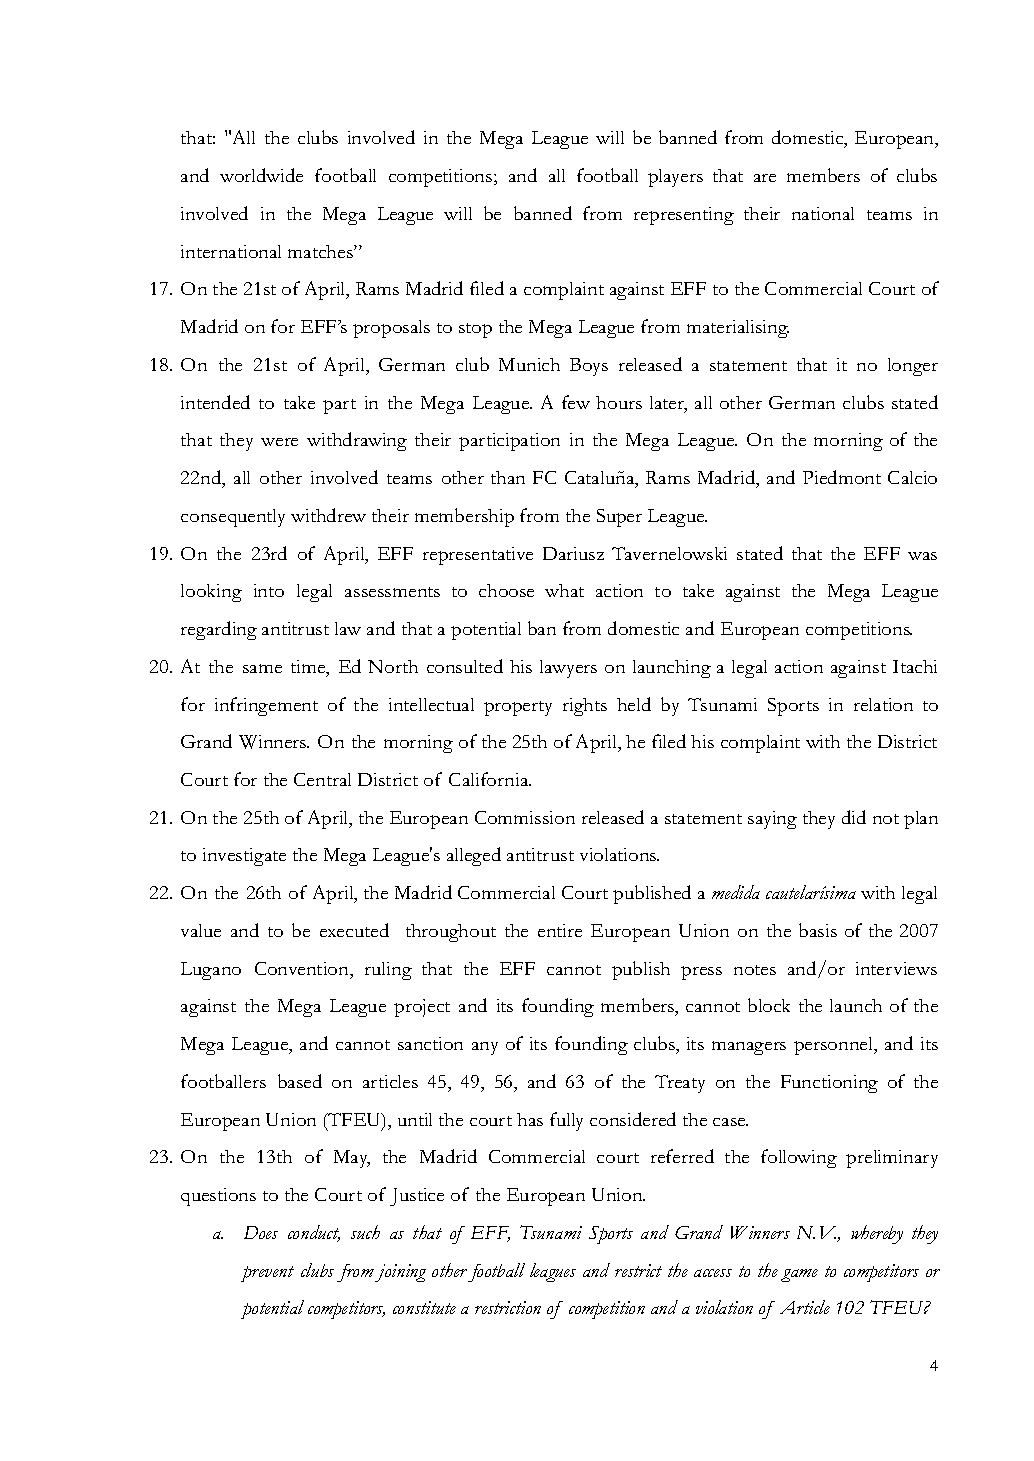 The image size is (1034, 1461). What do you see at coordinates (266, 706) in the screenshot?
I see `infringement` at bounding box center [266, 706].
